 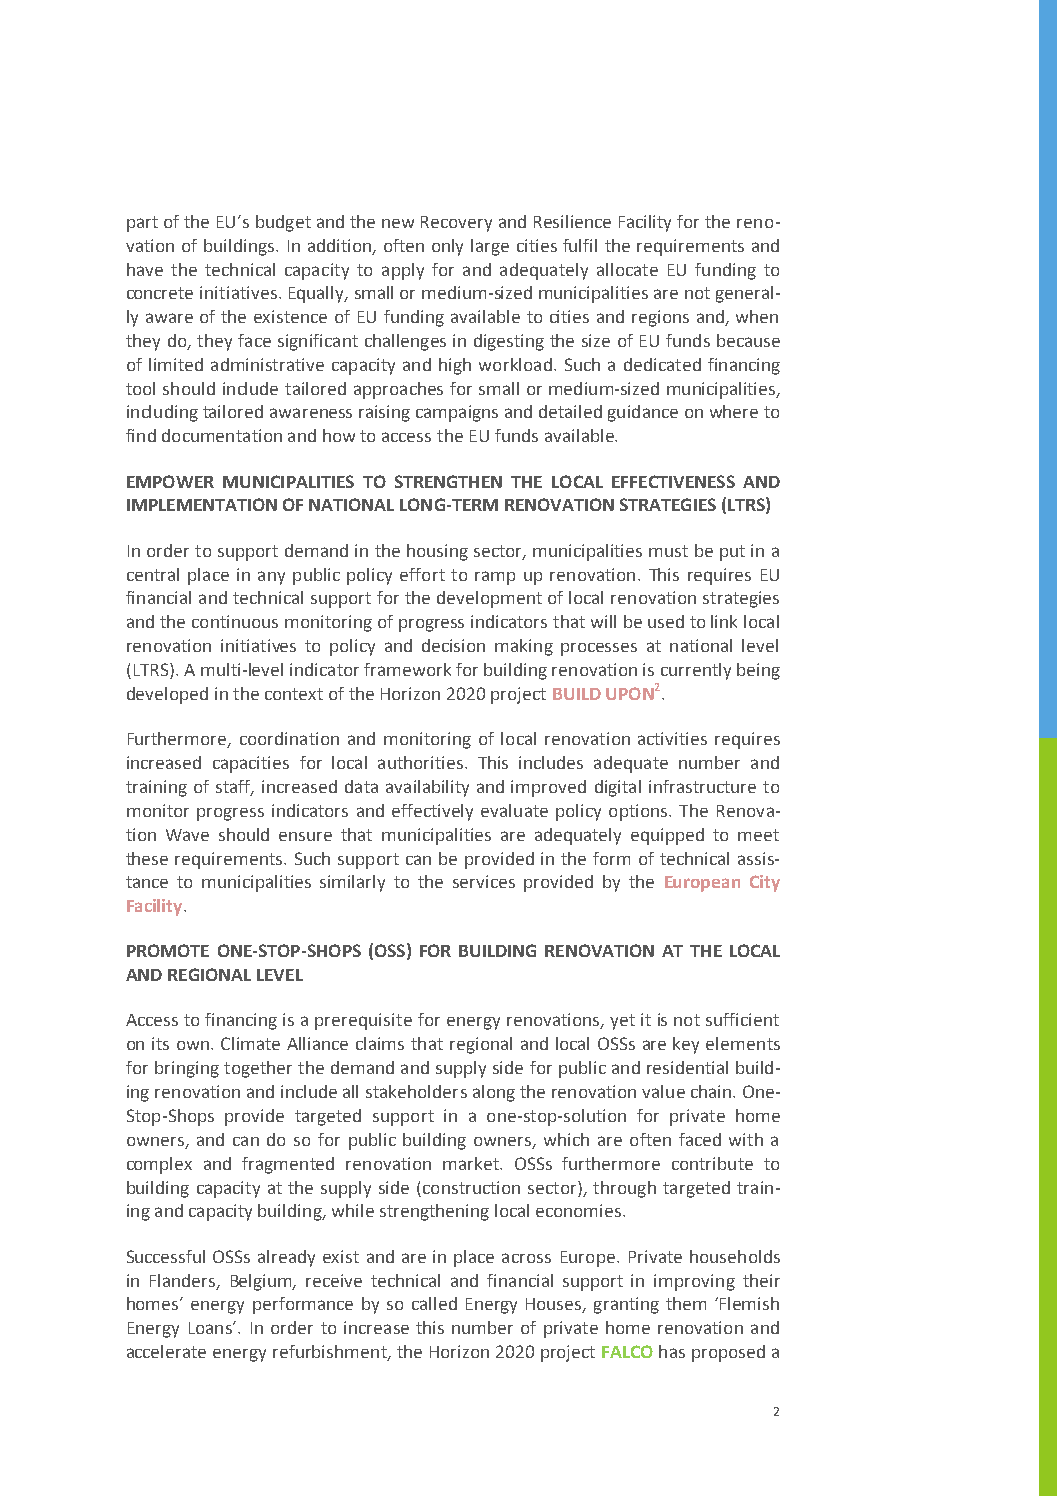 I want to click on only, so click(x=447, y=247).
